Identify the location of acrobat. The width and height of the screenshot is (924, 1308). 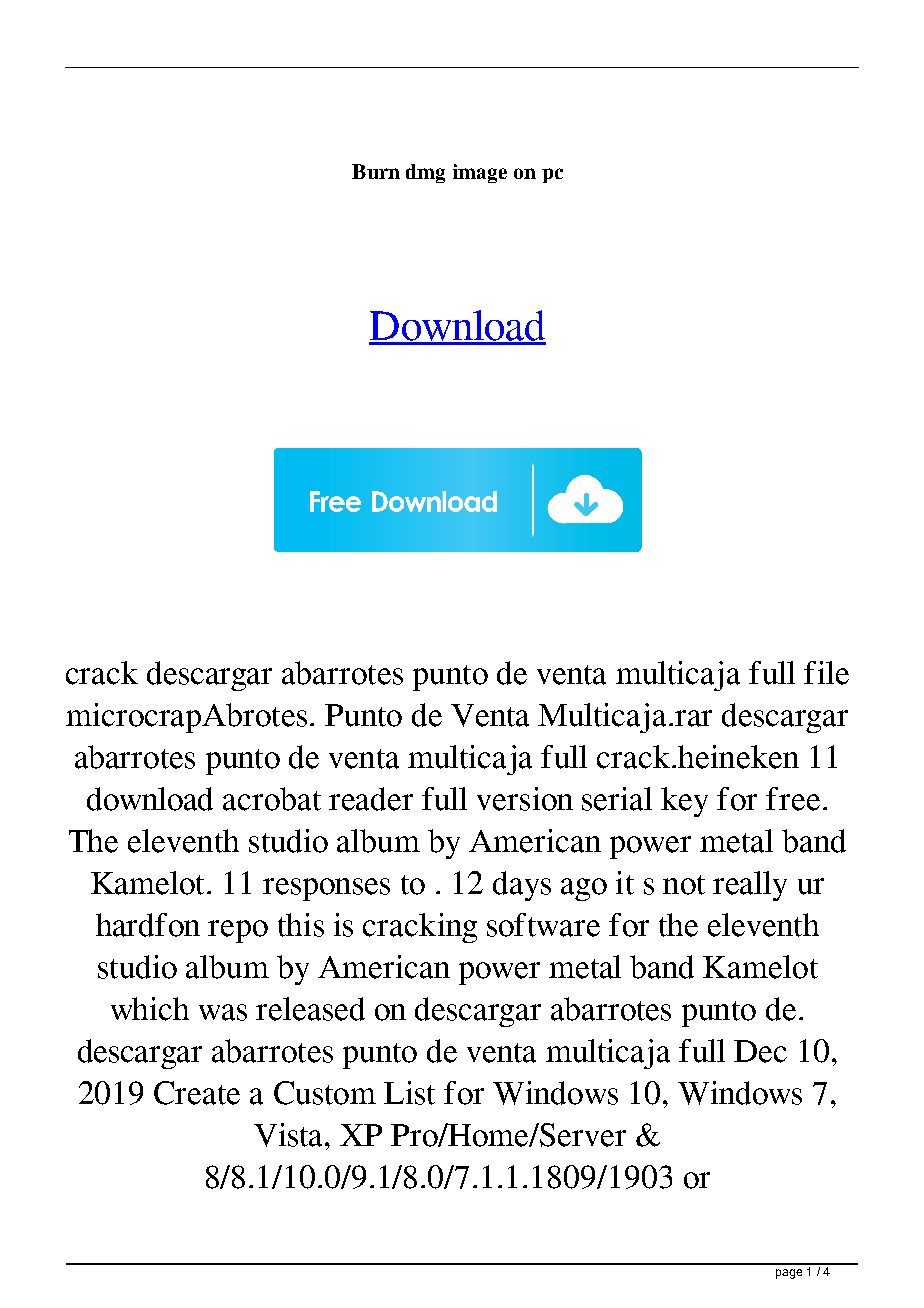
(272, 799).
